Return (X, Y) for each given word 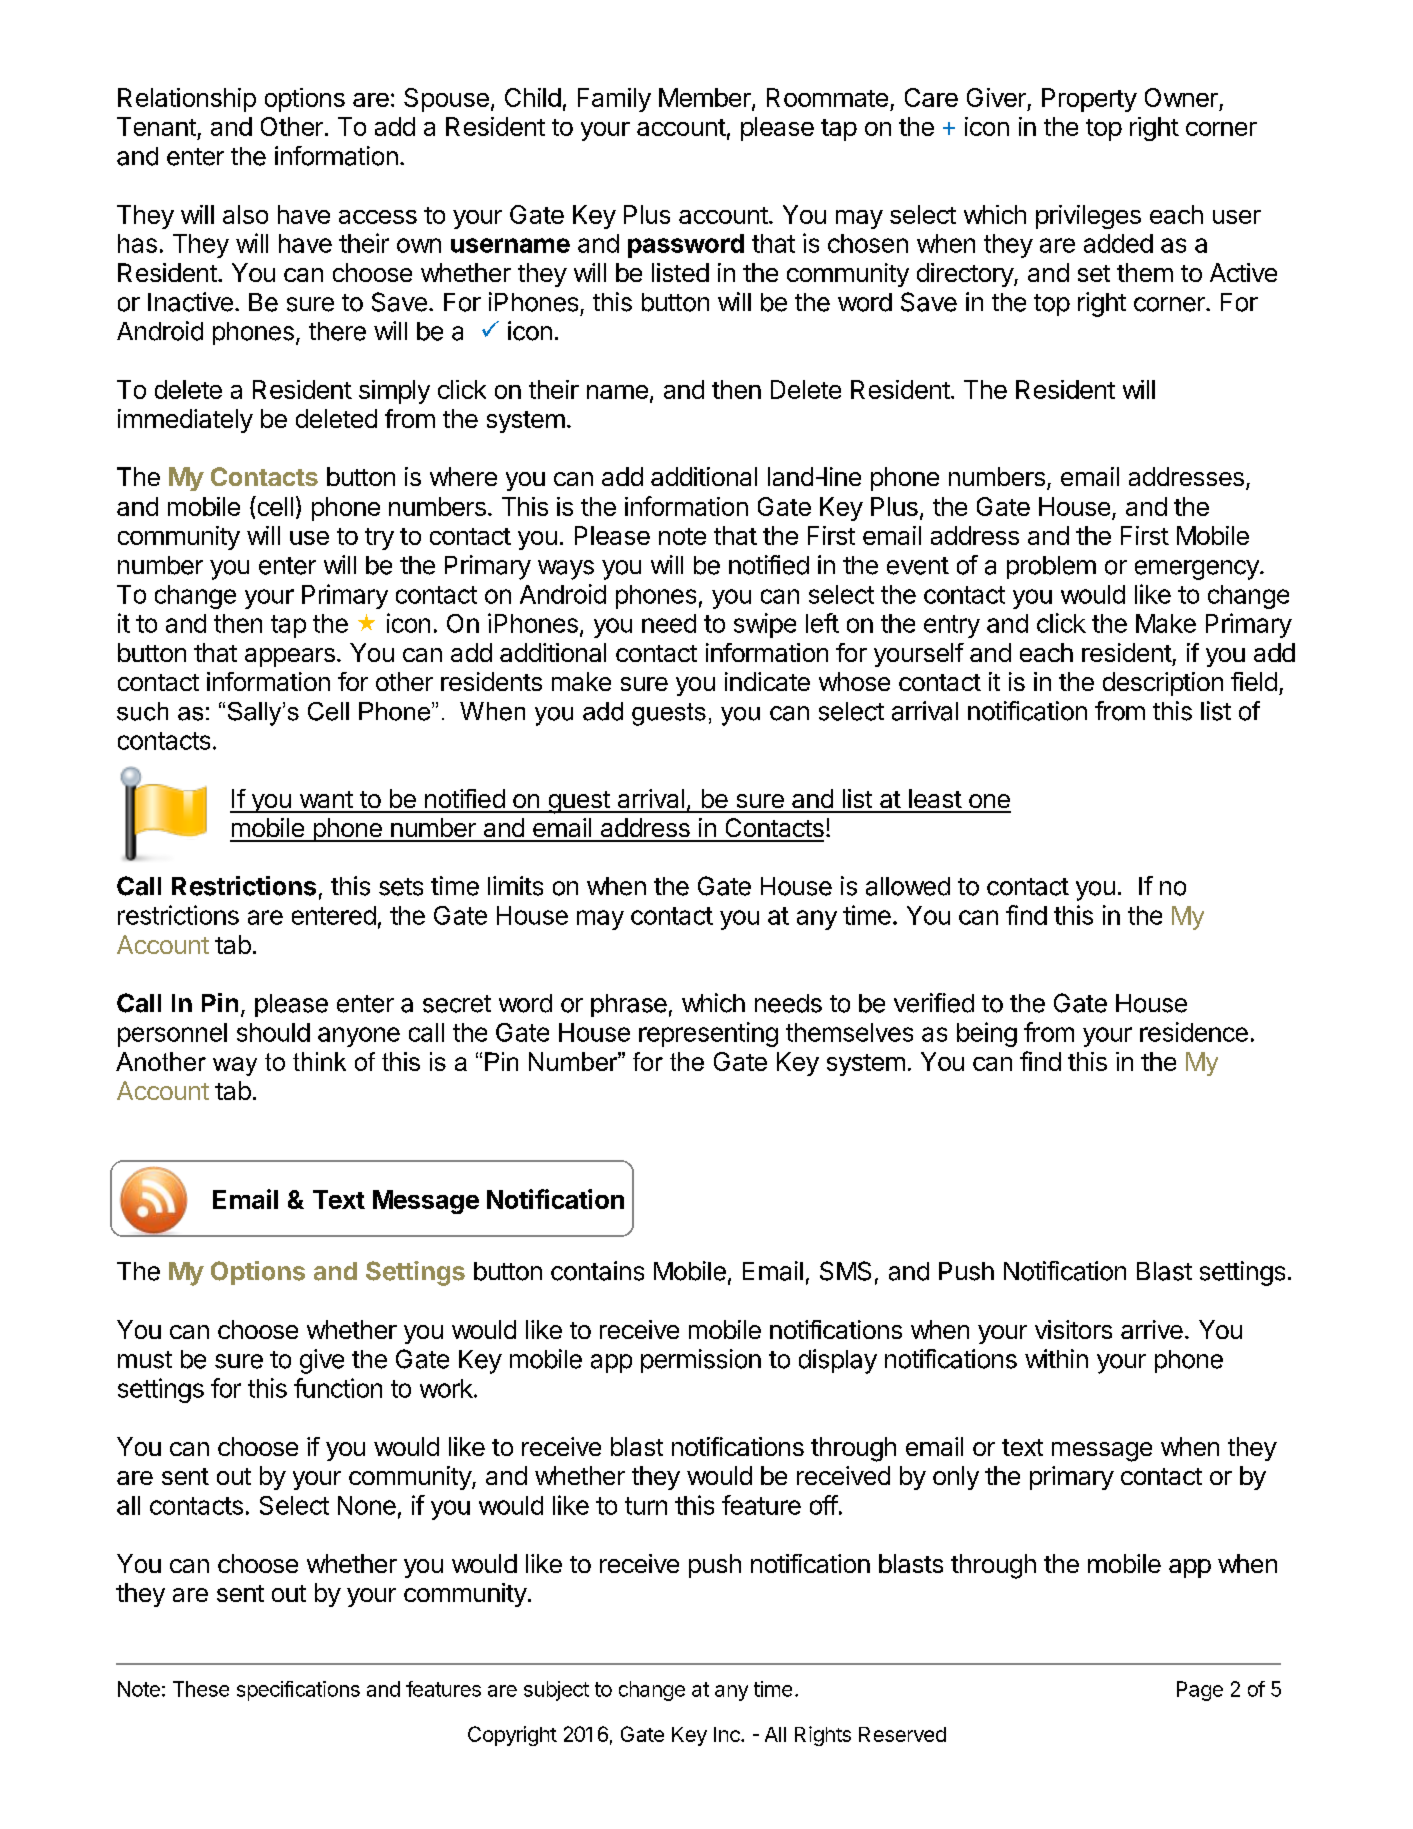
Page (1200, 1691)
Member (706, 99)
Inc (728, 1734)
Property (1089, 100)
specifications (298, 1691)
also (245, 214)
